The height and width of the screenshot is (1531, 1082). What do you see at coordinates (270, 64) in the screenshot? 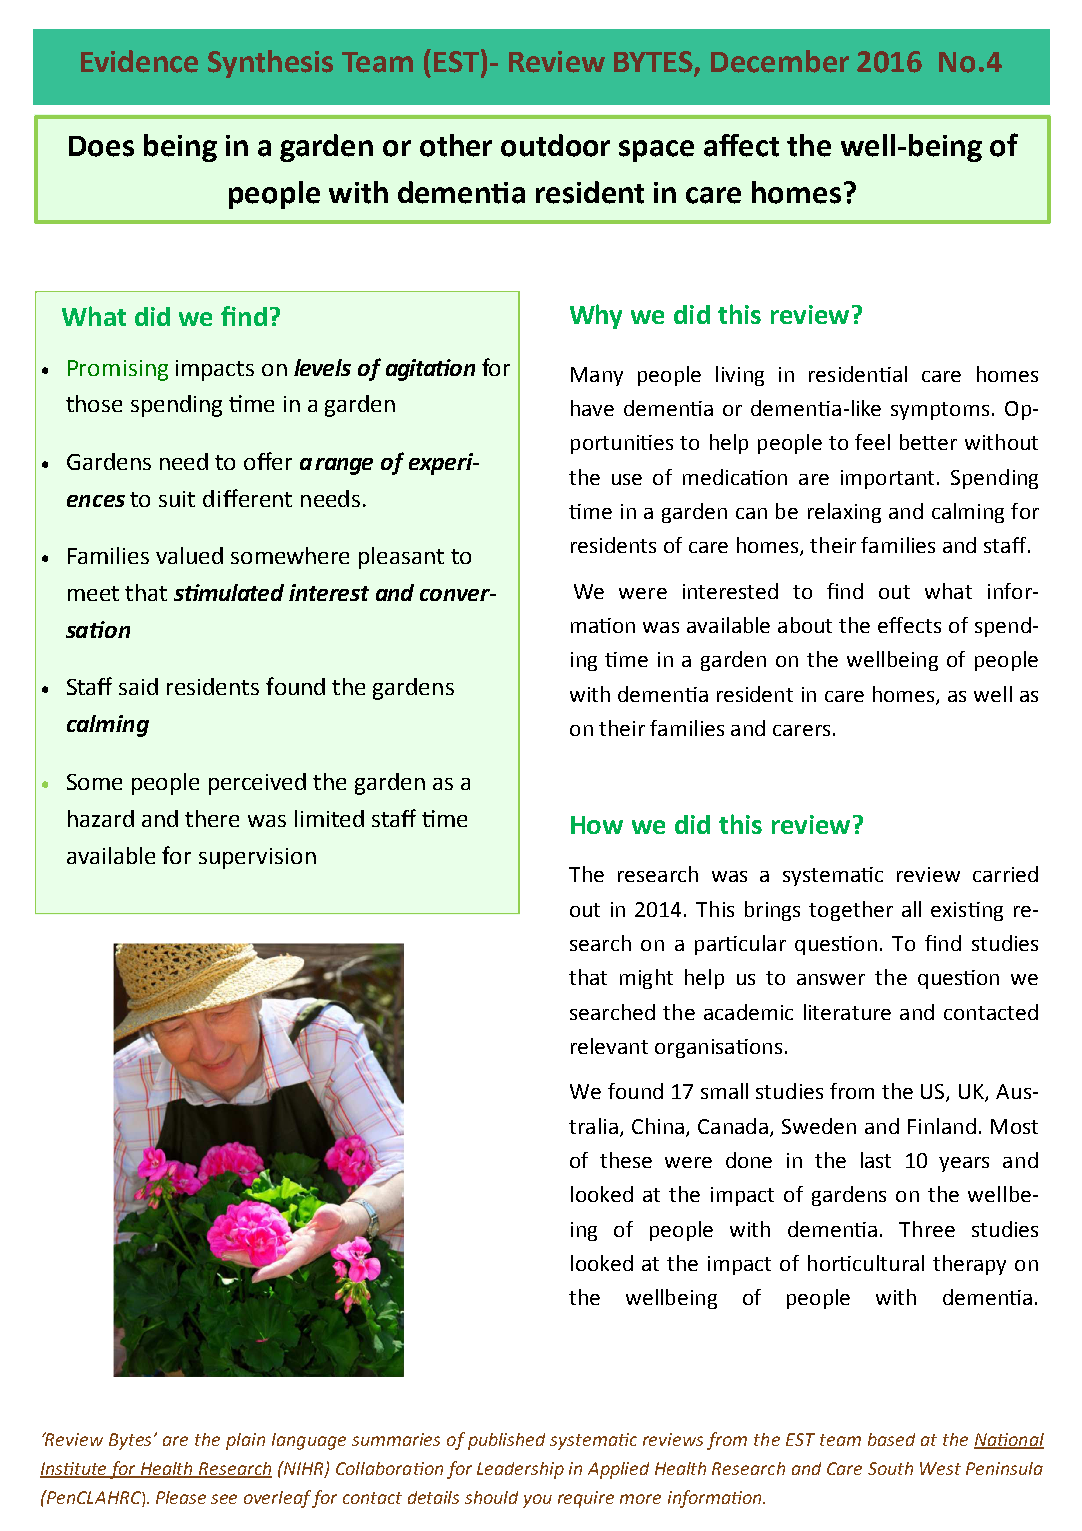
I see `Synthesis` at bounding box center [270, 64].
